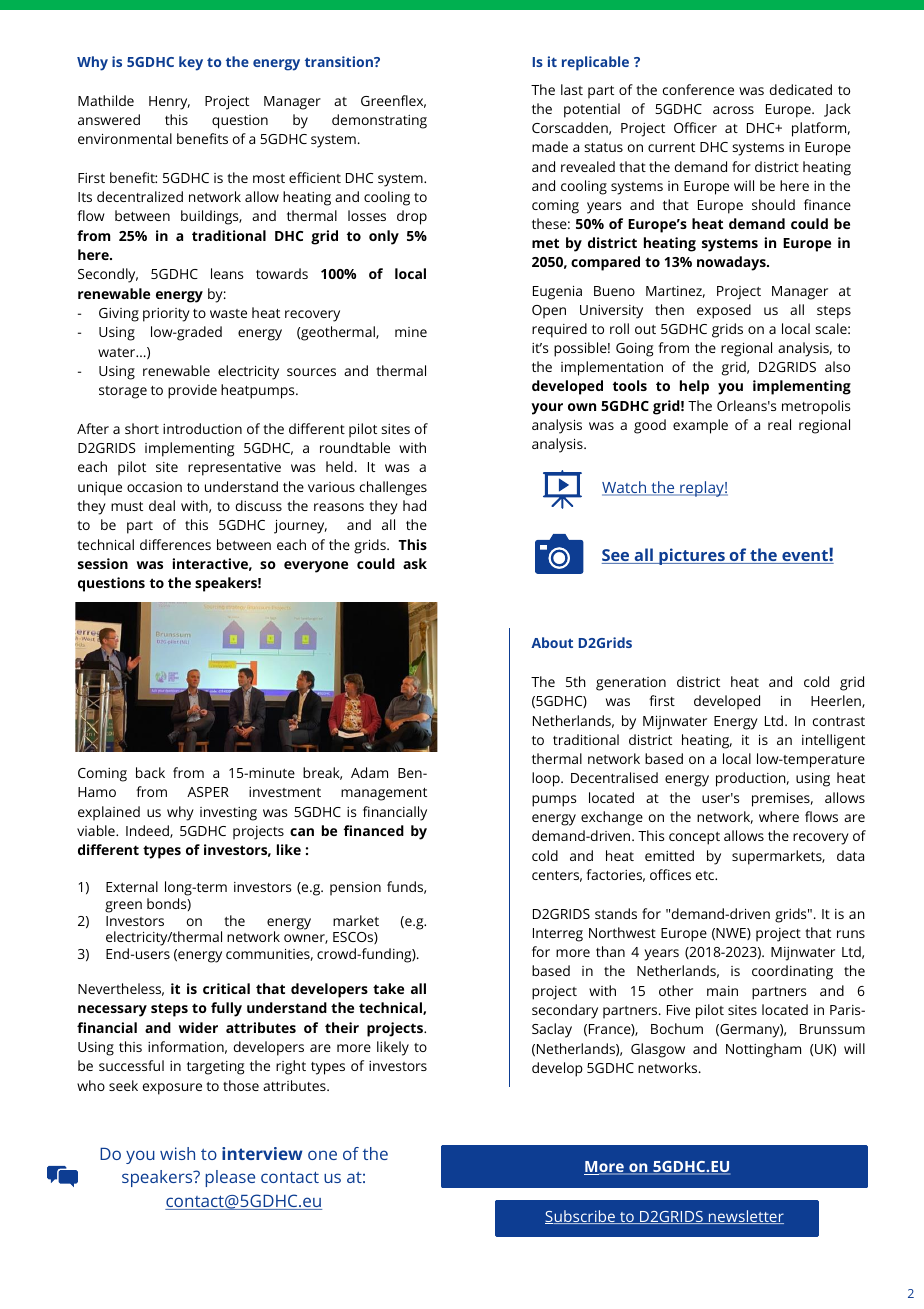 Image resolution: width=924 pixels, height=1309 pixels. I want to click on real, so click(779, 424).
